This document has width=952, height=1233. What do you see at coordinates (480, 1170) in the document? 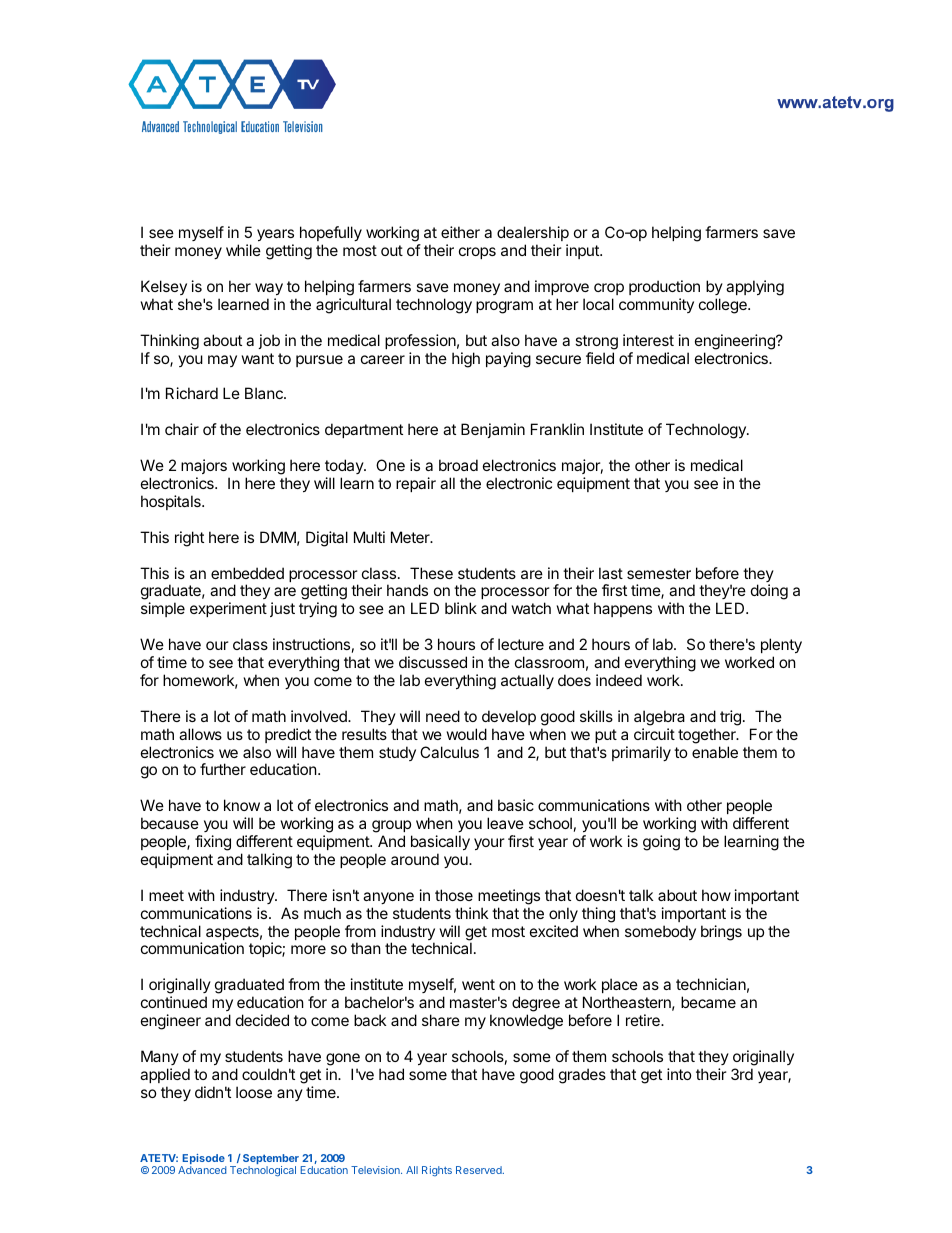
I see `Reserved` at bounding box center [480, 1170].
